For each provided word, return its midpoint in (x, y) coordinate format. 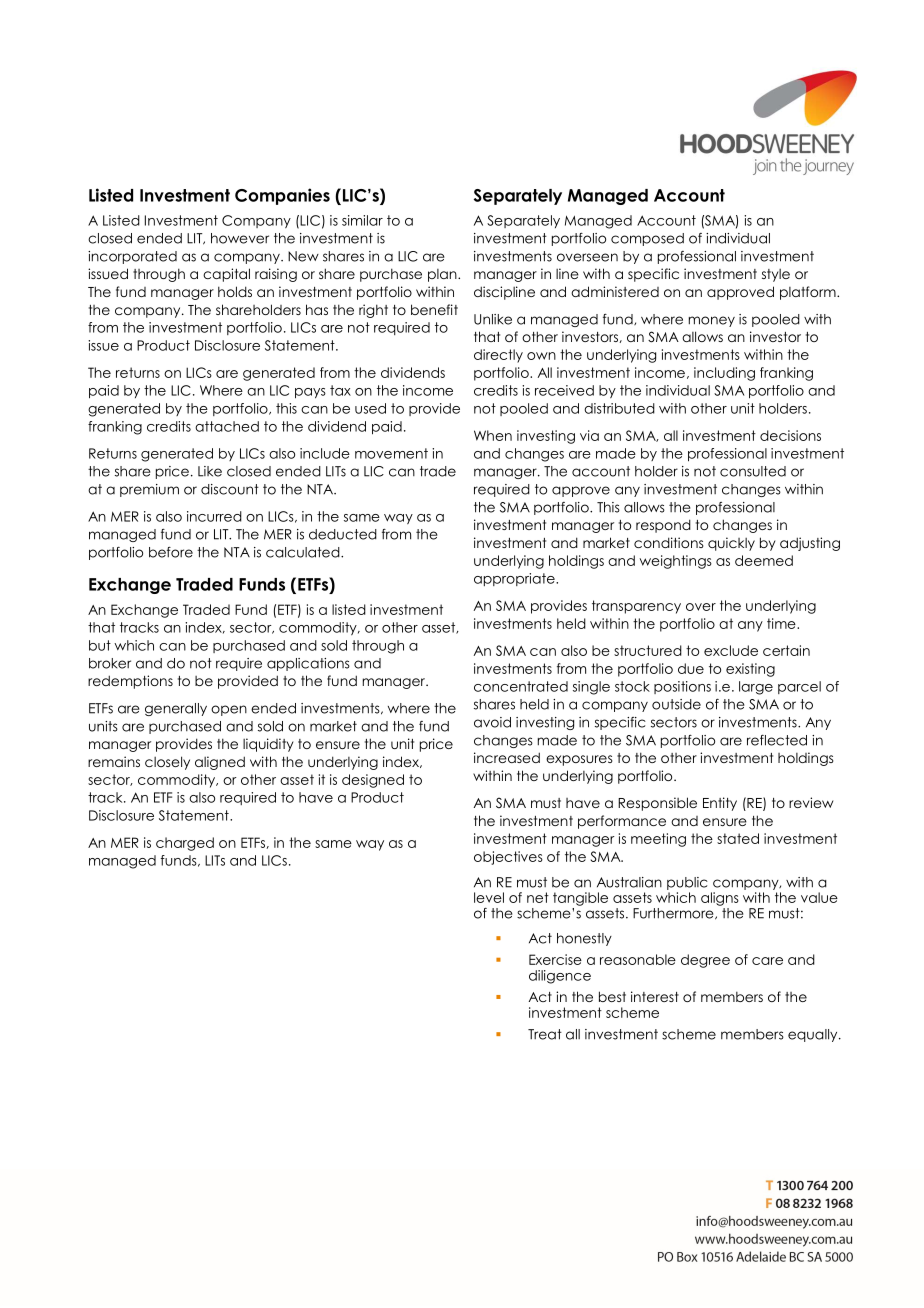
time (782, 623)
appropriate (515, 579)
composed (647, 239)
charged (185, 844)
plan (443, 275)
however (240, 238)
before (171, 552)
